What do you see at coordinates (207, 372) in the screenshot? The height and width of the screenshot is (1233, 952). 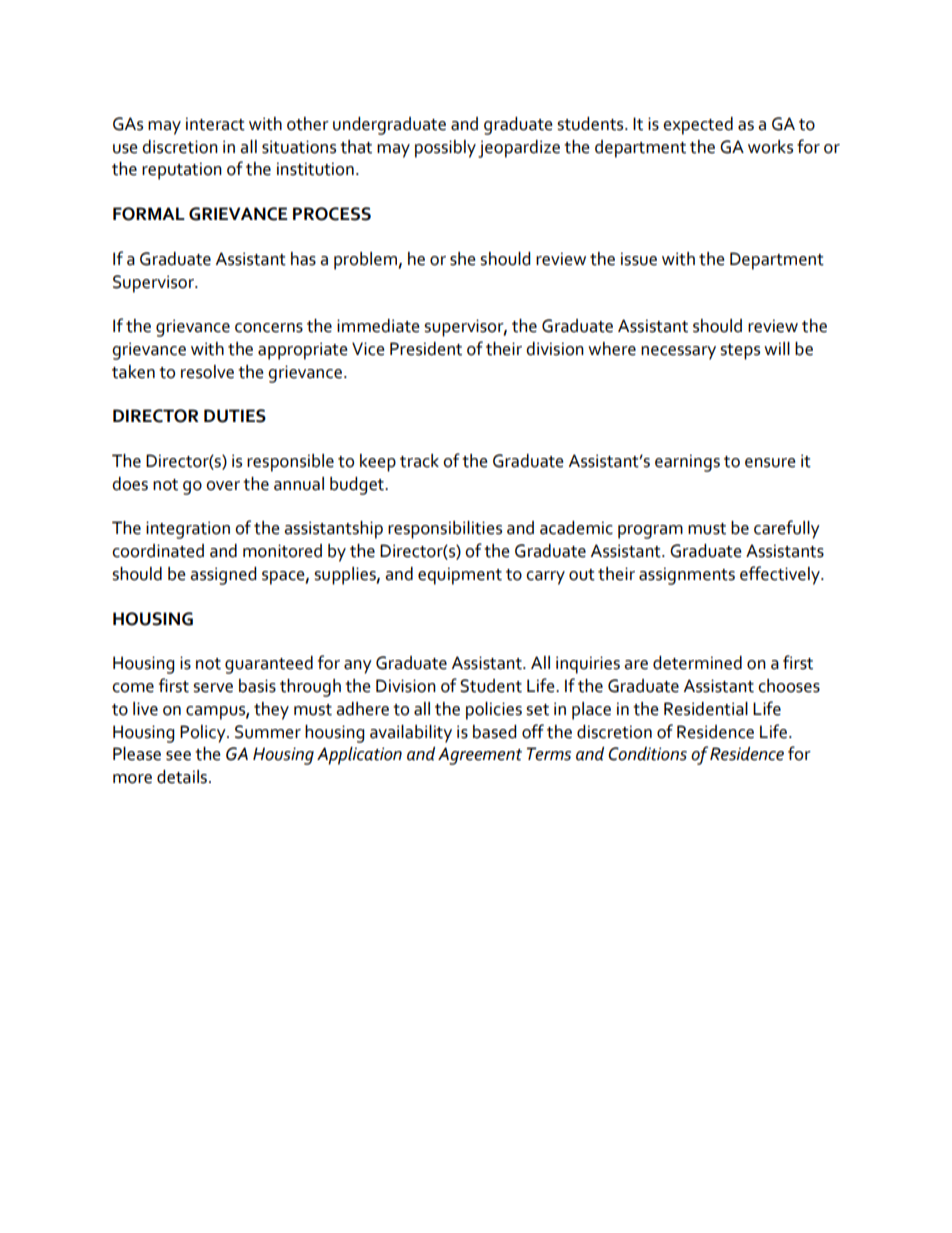 I see `resolve` at bounding box center [207, 372].
